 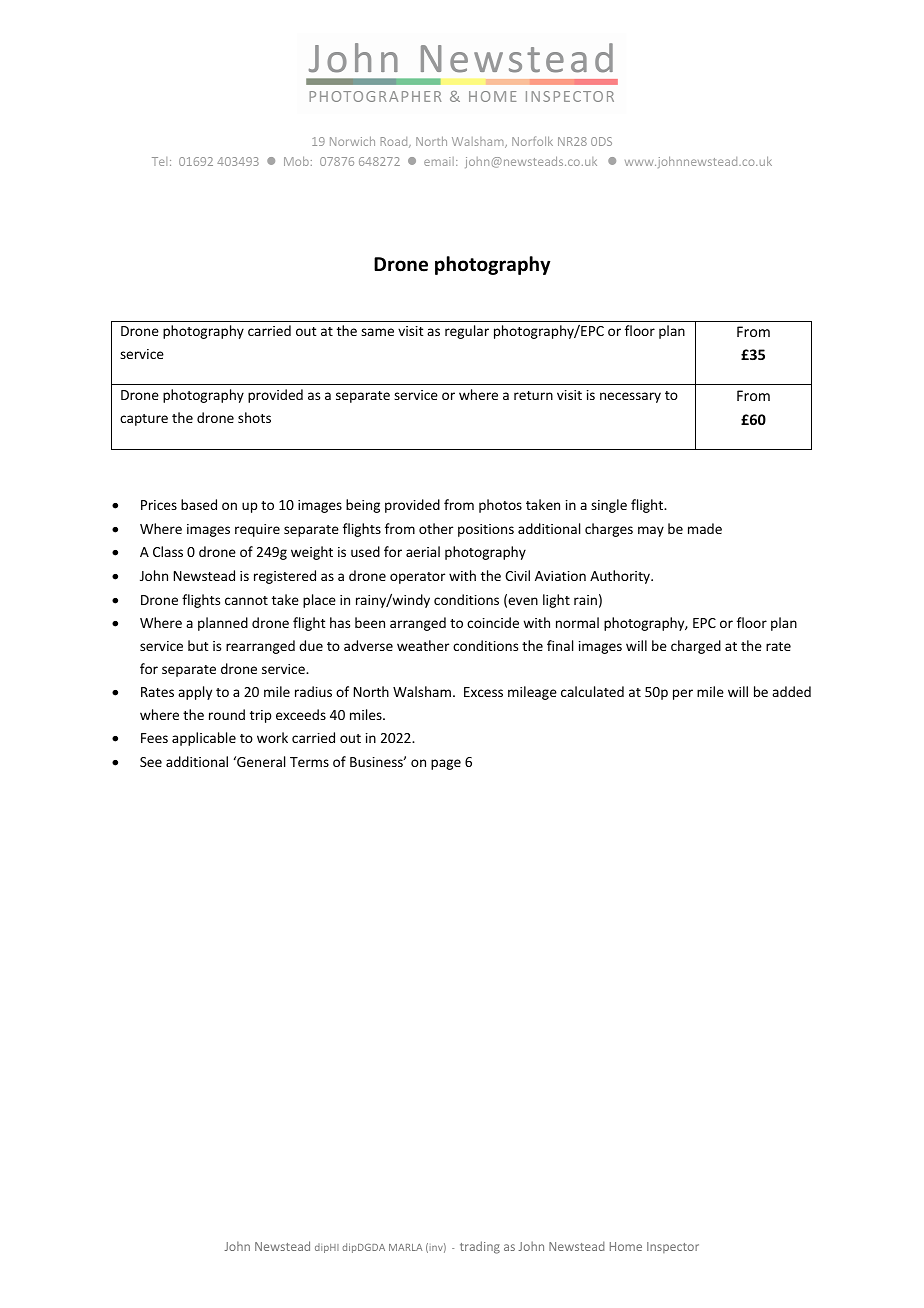 I want to click on trading, so click(x=480, y=1247).
